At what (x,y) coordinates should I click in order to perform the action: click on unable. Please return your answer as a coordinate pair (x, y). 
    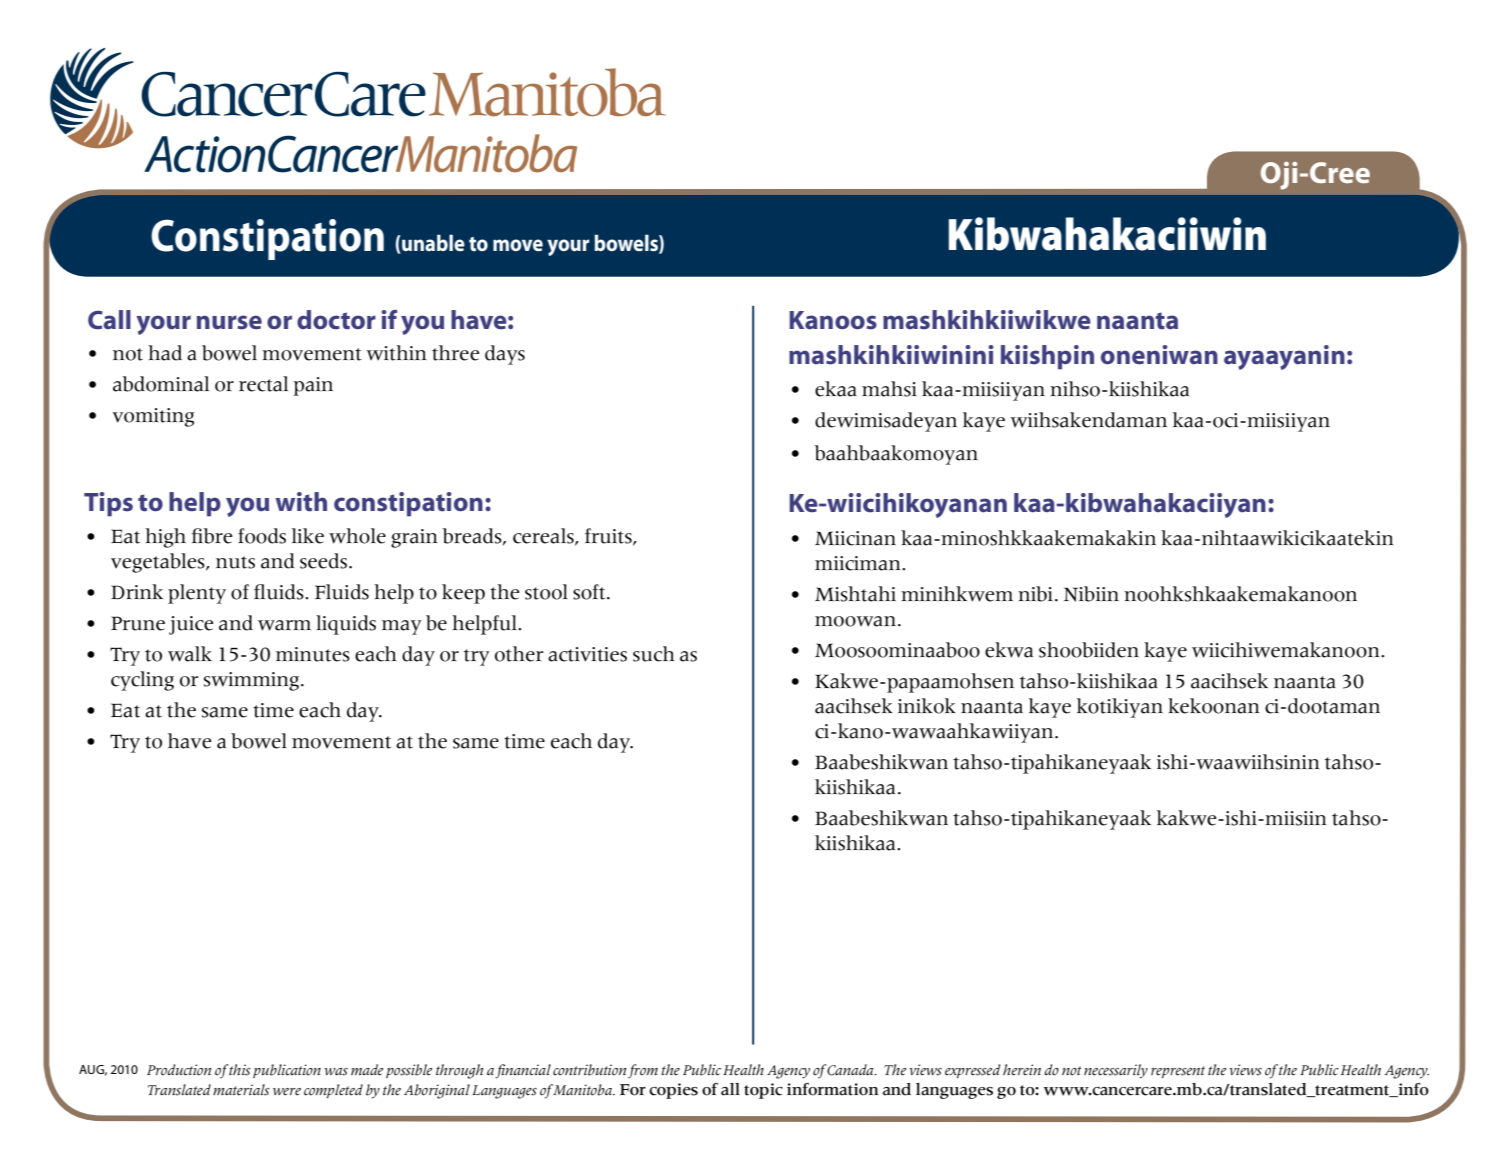
    Looking at the image, I should click on (432, 244).
